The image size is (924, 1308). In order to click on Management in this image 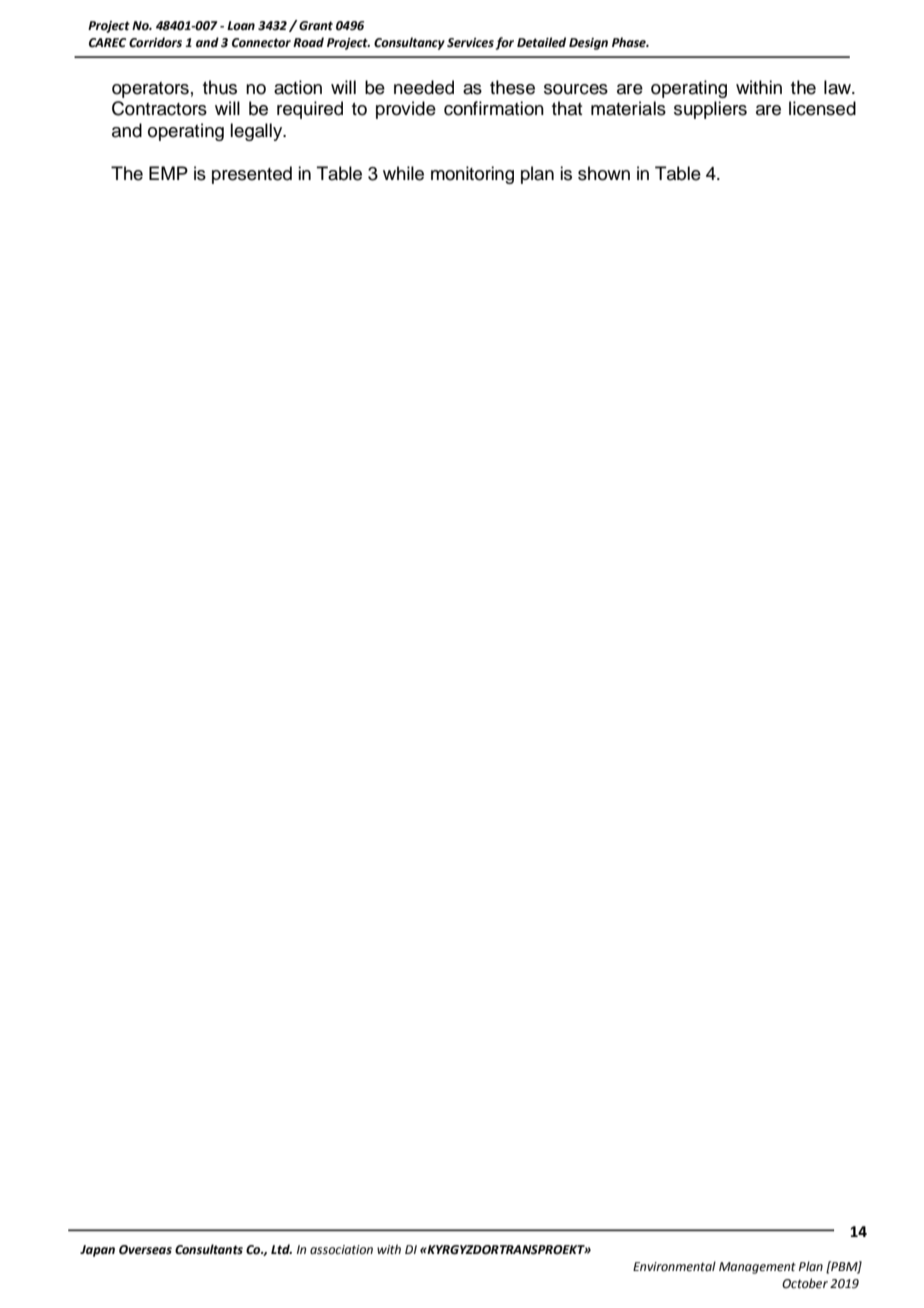, I will do `click(757, 1268)`.
